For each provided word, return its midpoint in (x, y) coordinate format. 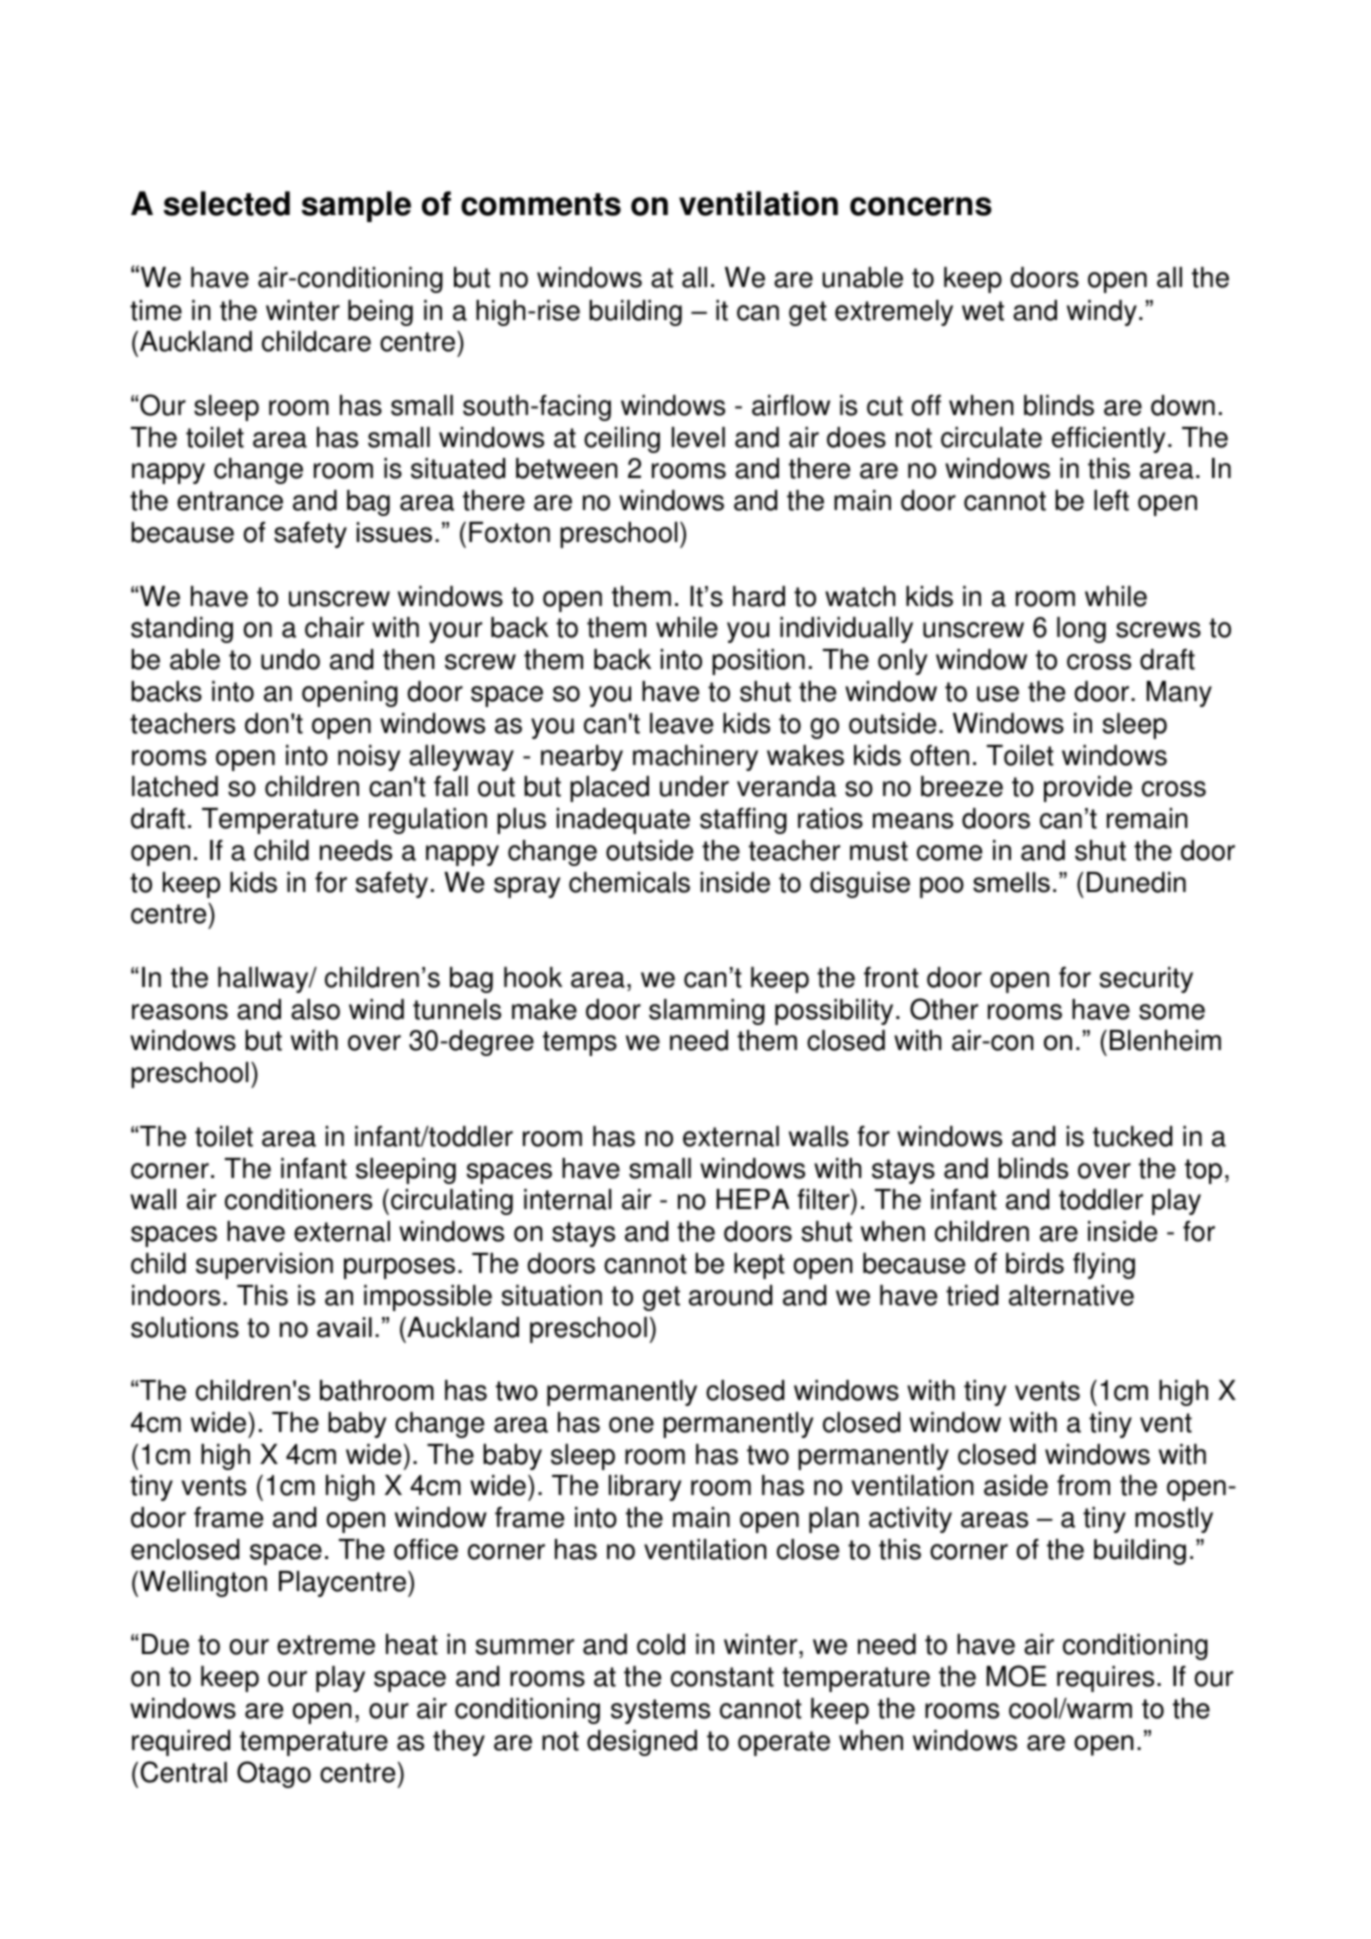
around (730, 1295)
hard (759, 596)
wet (983, 311)
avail (344, 1327)
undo (290, 659)
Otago (274, 1774)
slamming (707, 1012)
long (1081, 630)
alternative (1071, 1295)
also (315, 1009)
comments (541, 204)
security (1146, 980)
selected (227, 203)
